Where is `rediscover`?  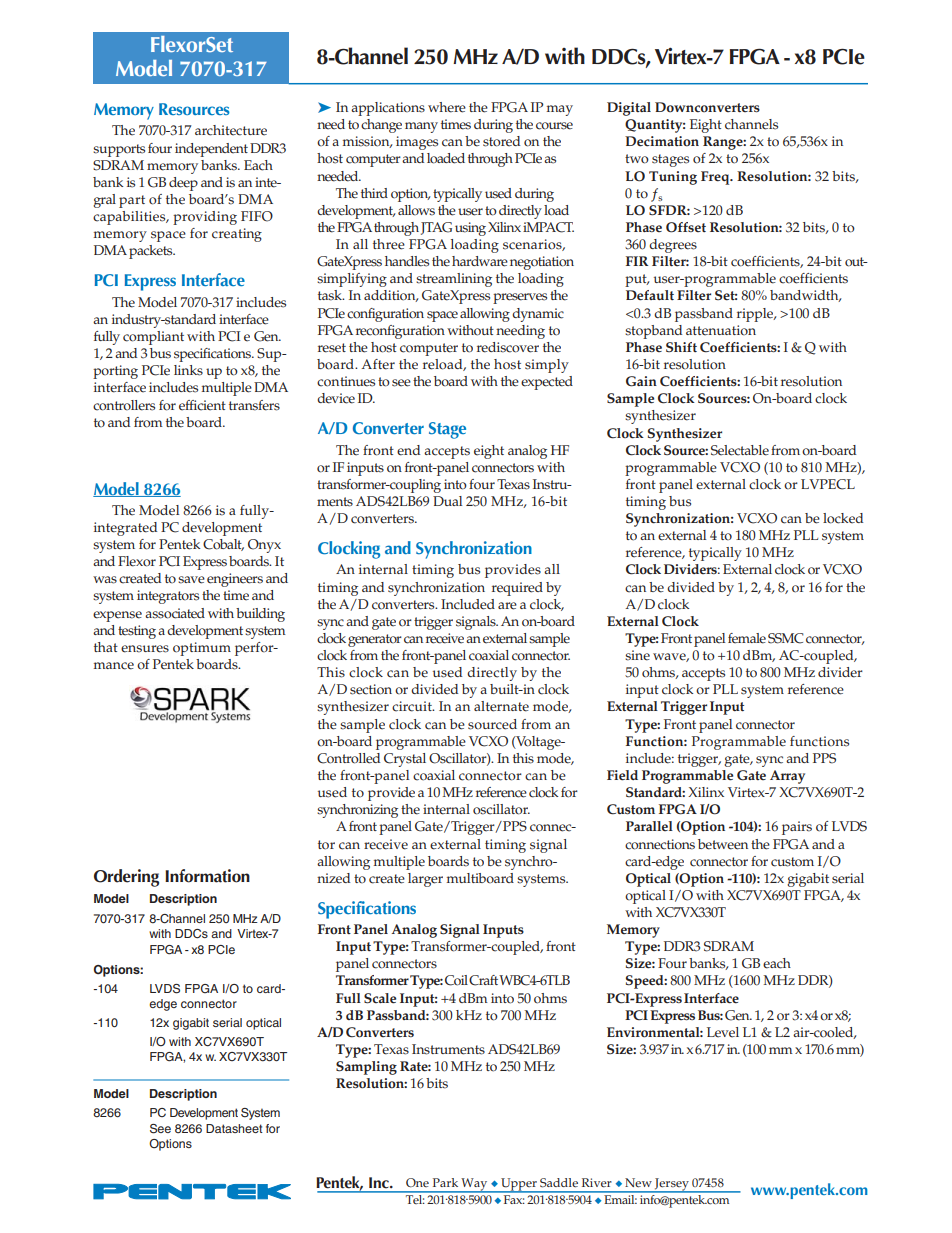 rediscover is located at coordinates (508, 347).
